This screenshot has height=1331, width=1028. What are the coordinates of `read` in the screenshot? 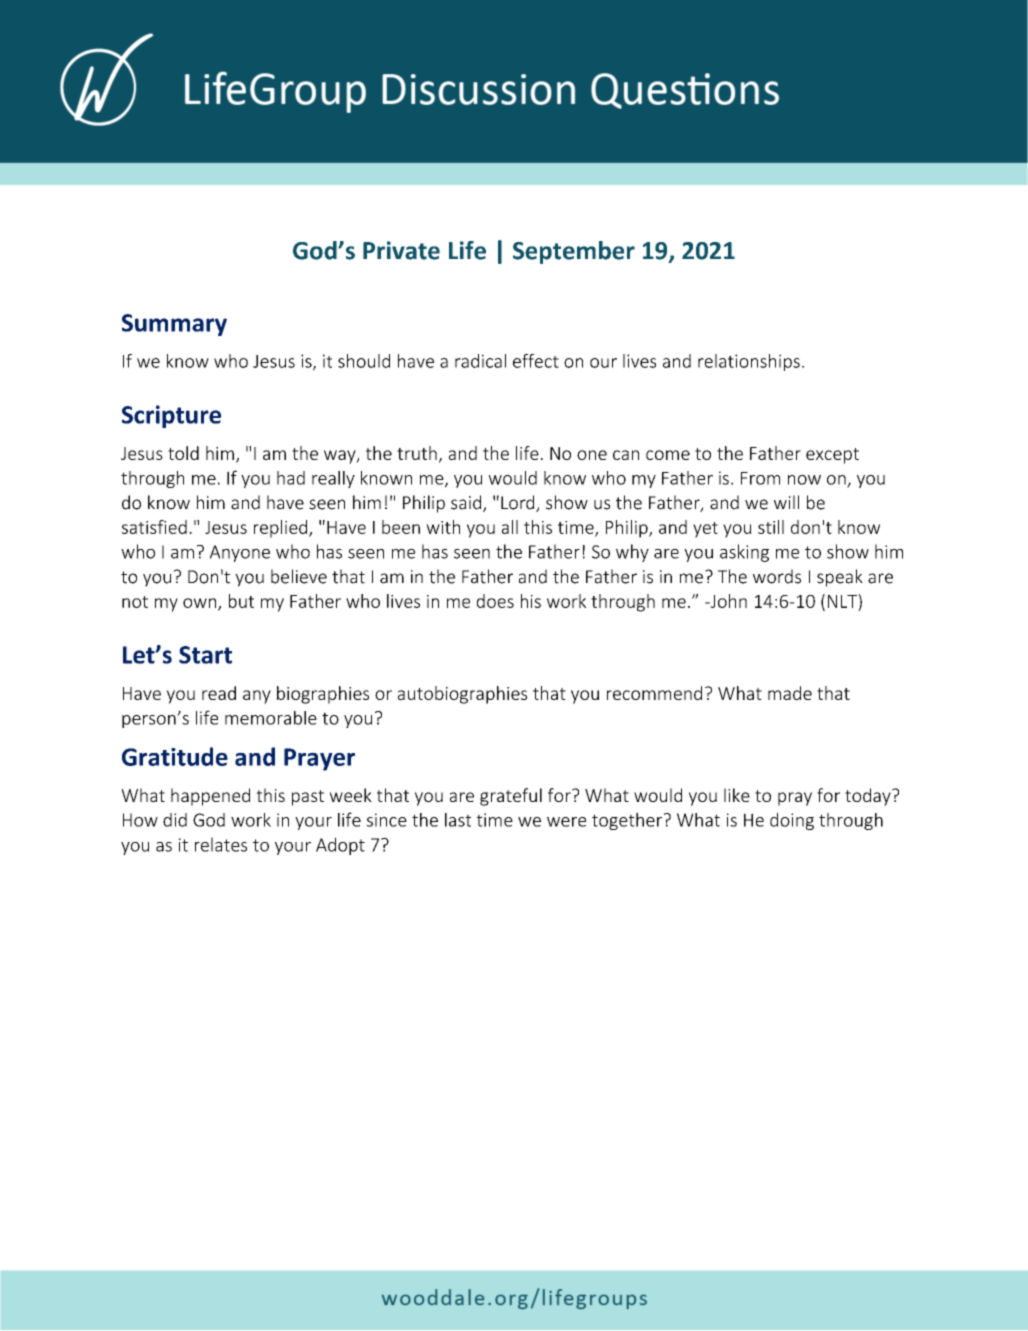 It's located at (219, 693).
